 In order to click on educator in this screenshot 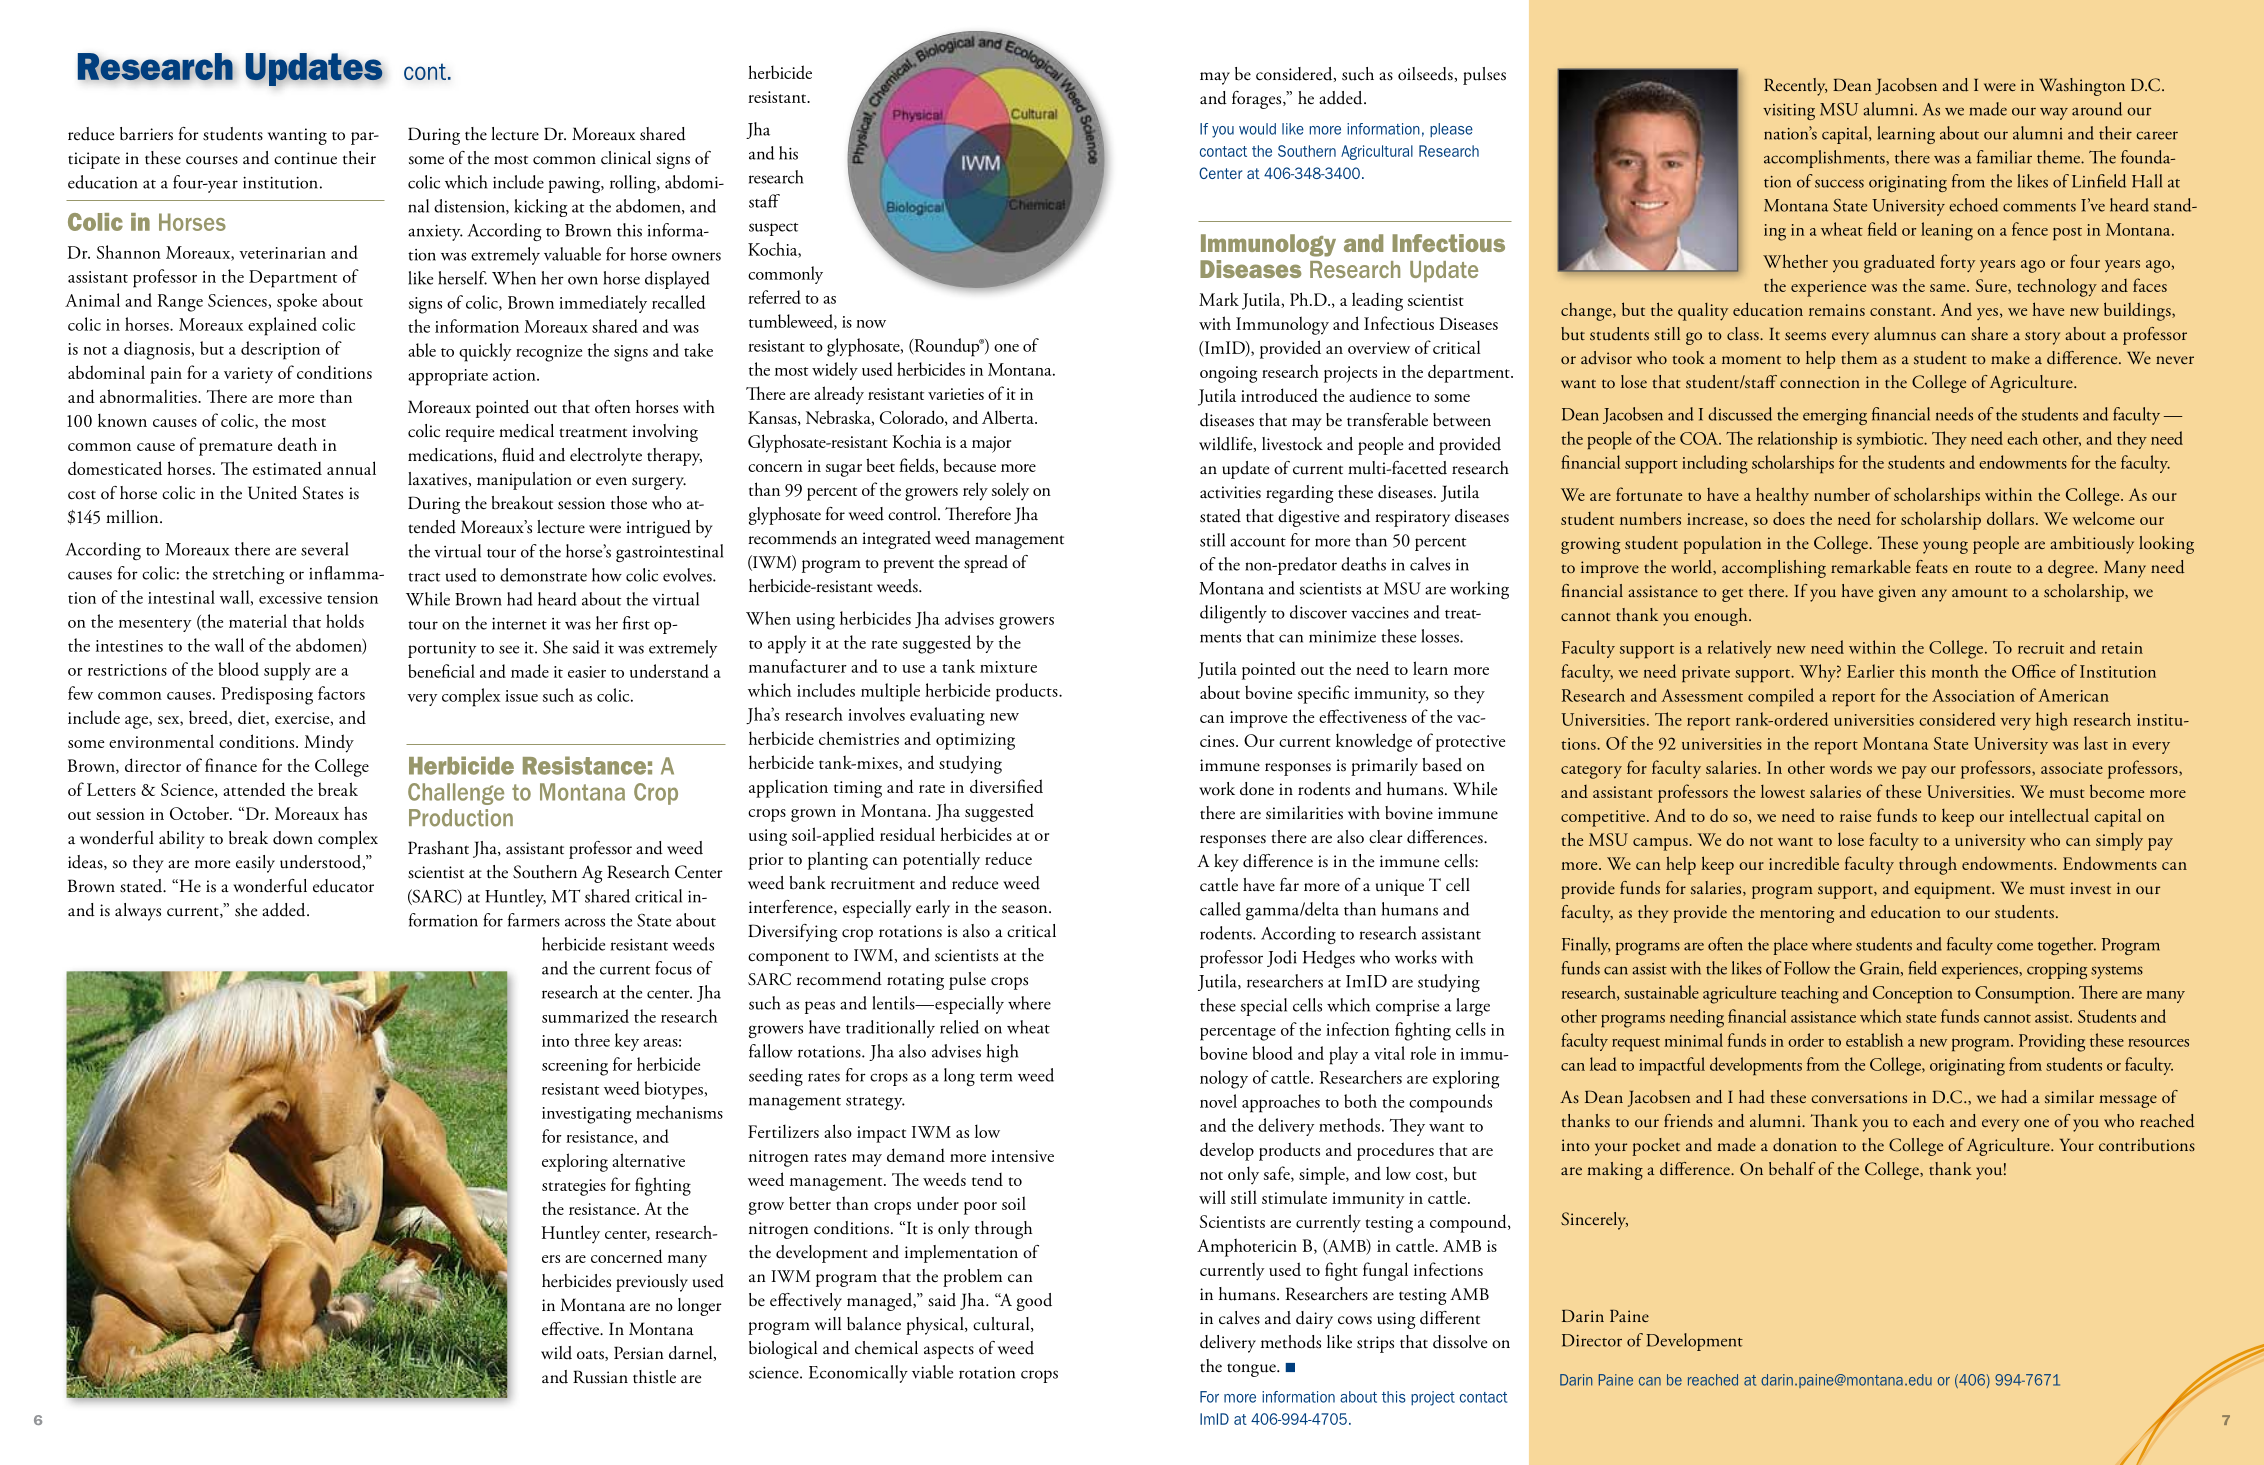, I will do `click(343, 886)`.
